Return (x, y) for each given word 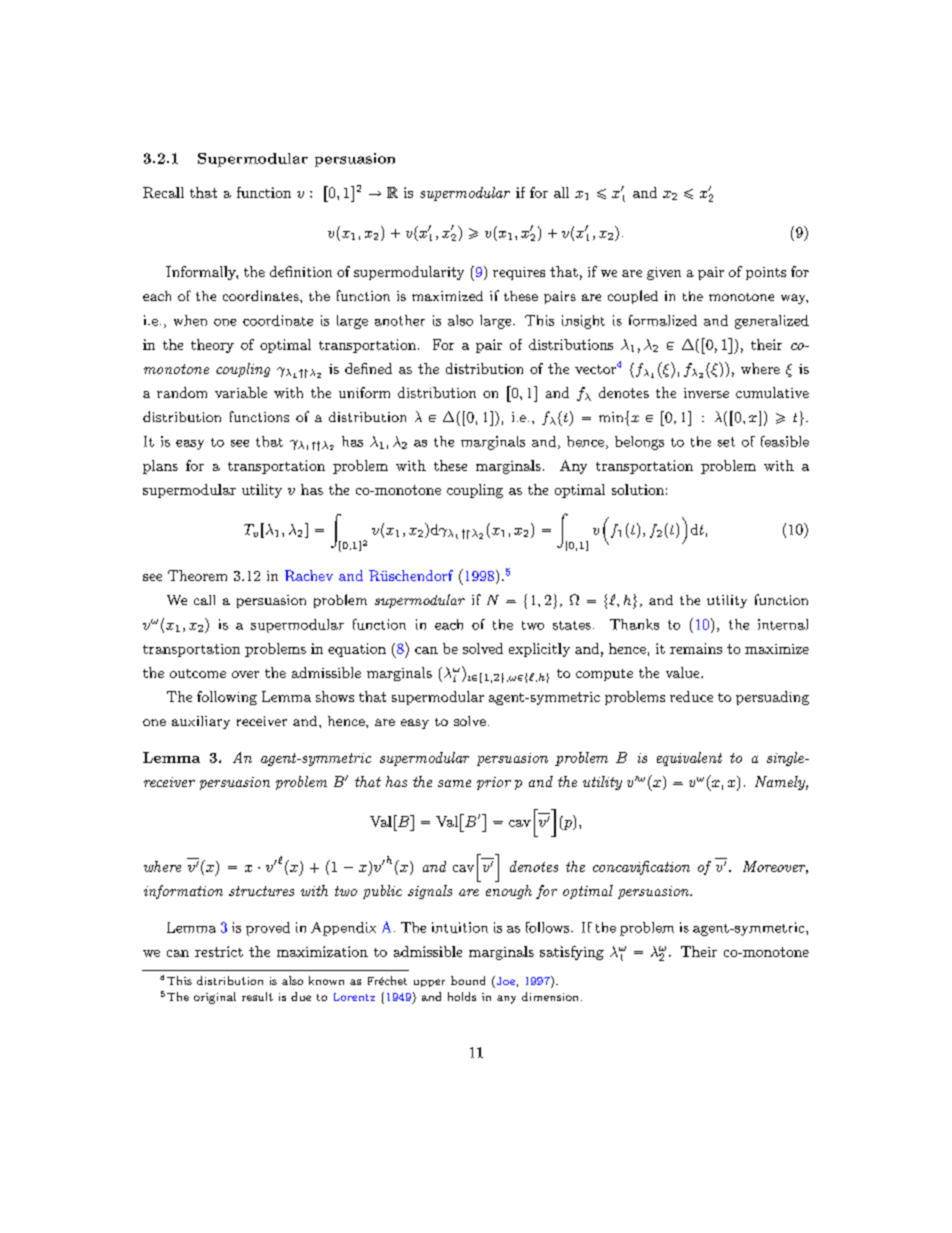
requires (519, 273)
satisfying (572, 953)
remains (696, 648)
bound (468, 980)
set (726, 442)
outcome (198, 673)
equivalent (689, 759)
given (664, 273)
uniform (364, 392)
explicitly (539, 650)
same (454, 783)
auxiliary (201, 722)
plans (160, 467)
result (257, 996)
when (190, 320)
